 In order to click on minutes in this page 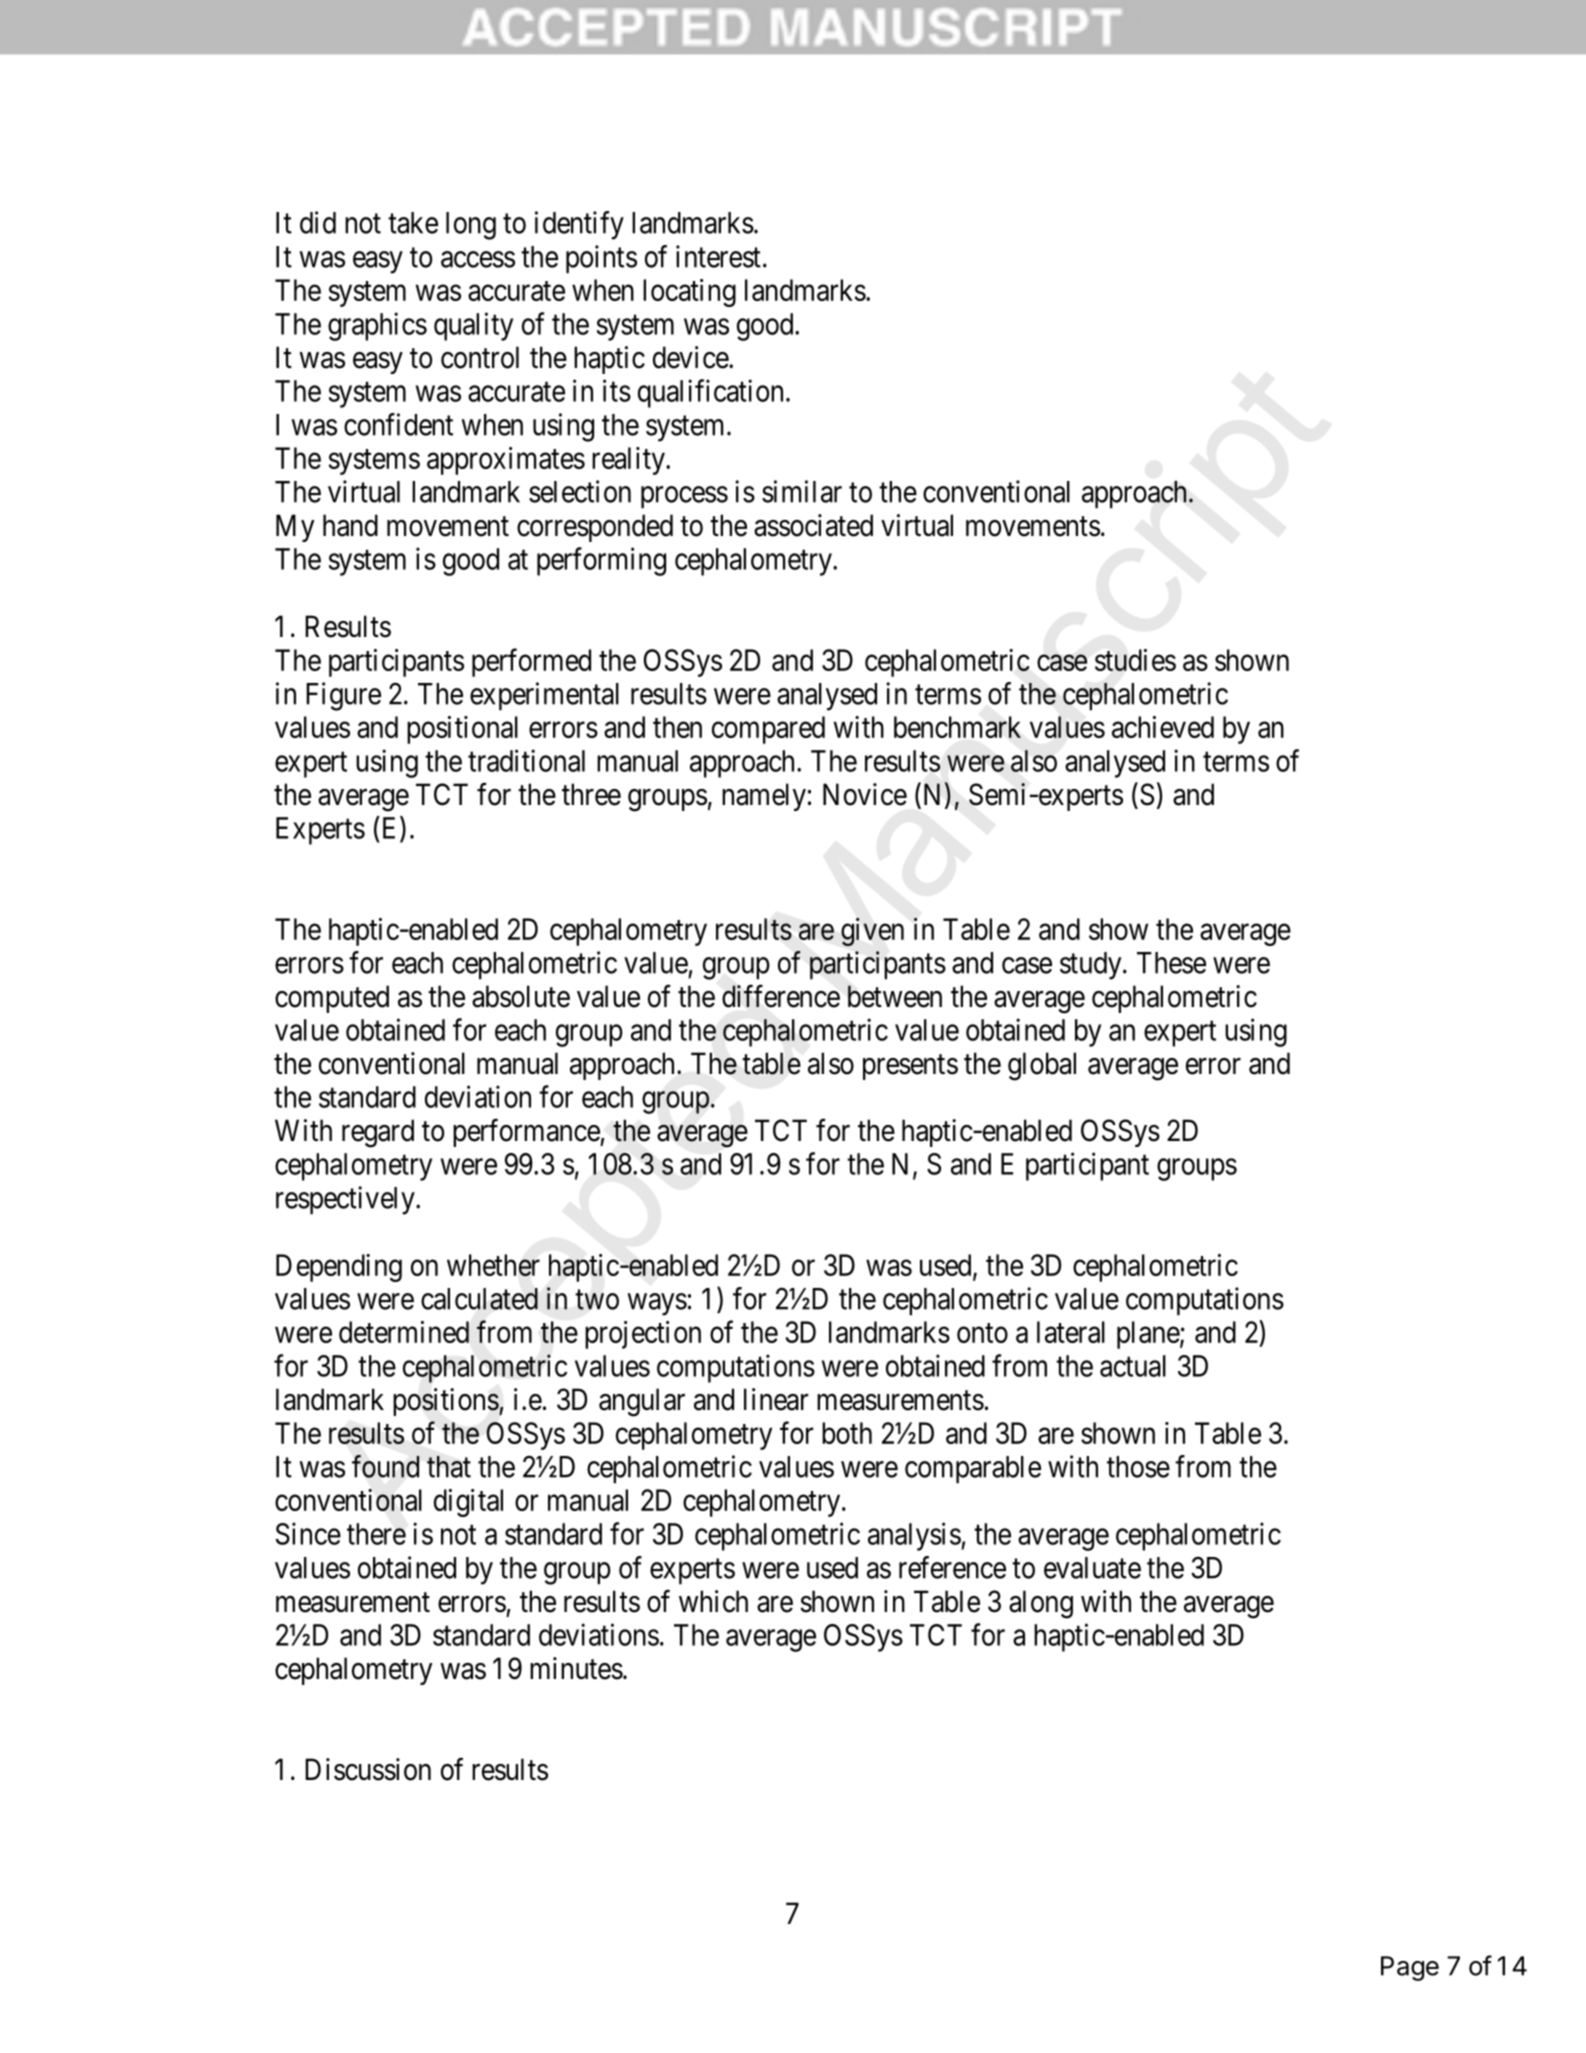, I will do `click(576, 1668)`.
